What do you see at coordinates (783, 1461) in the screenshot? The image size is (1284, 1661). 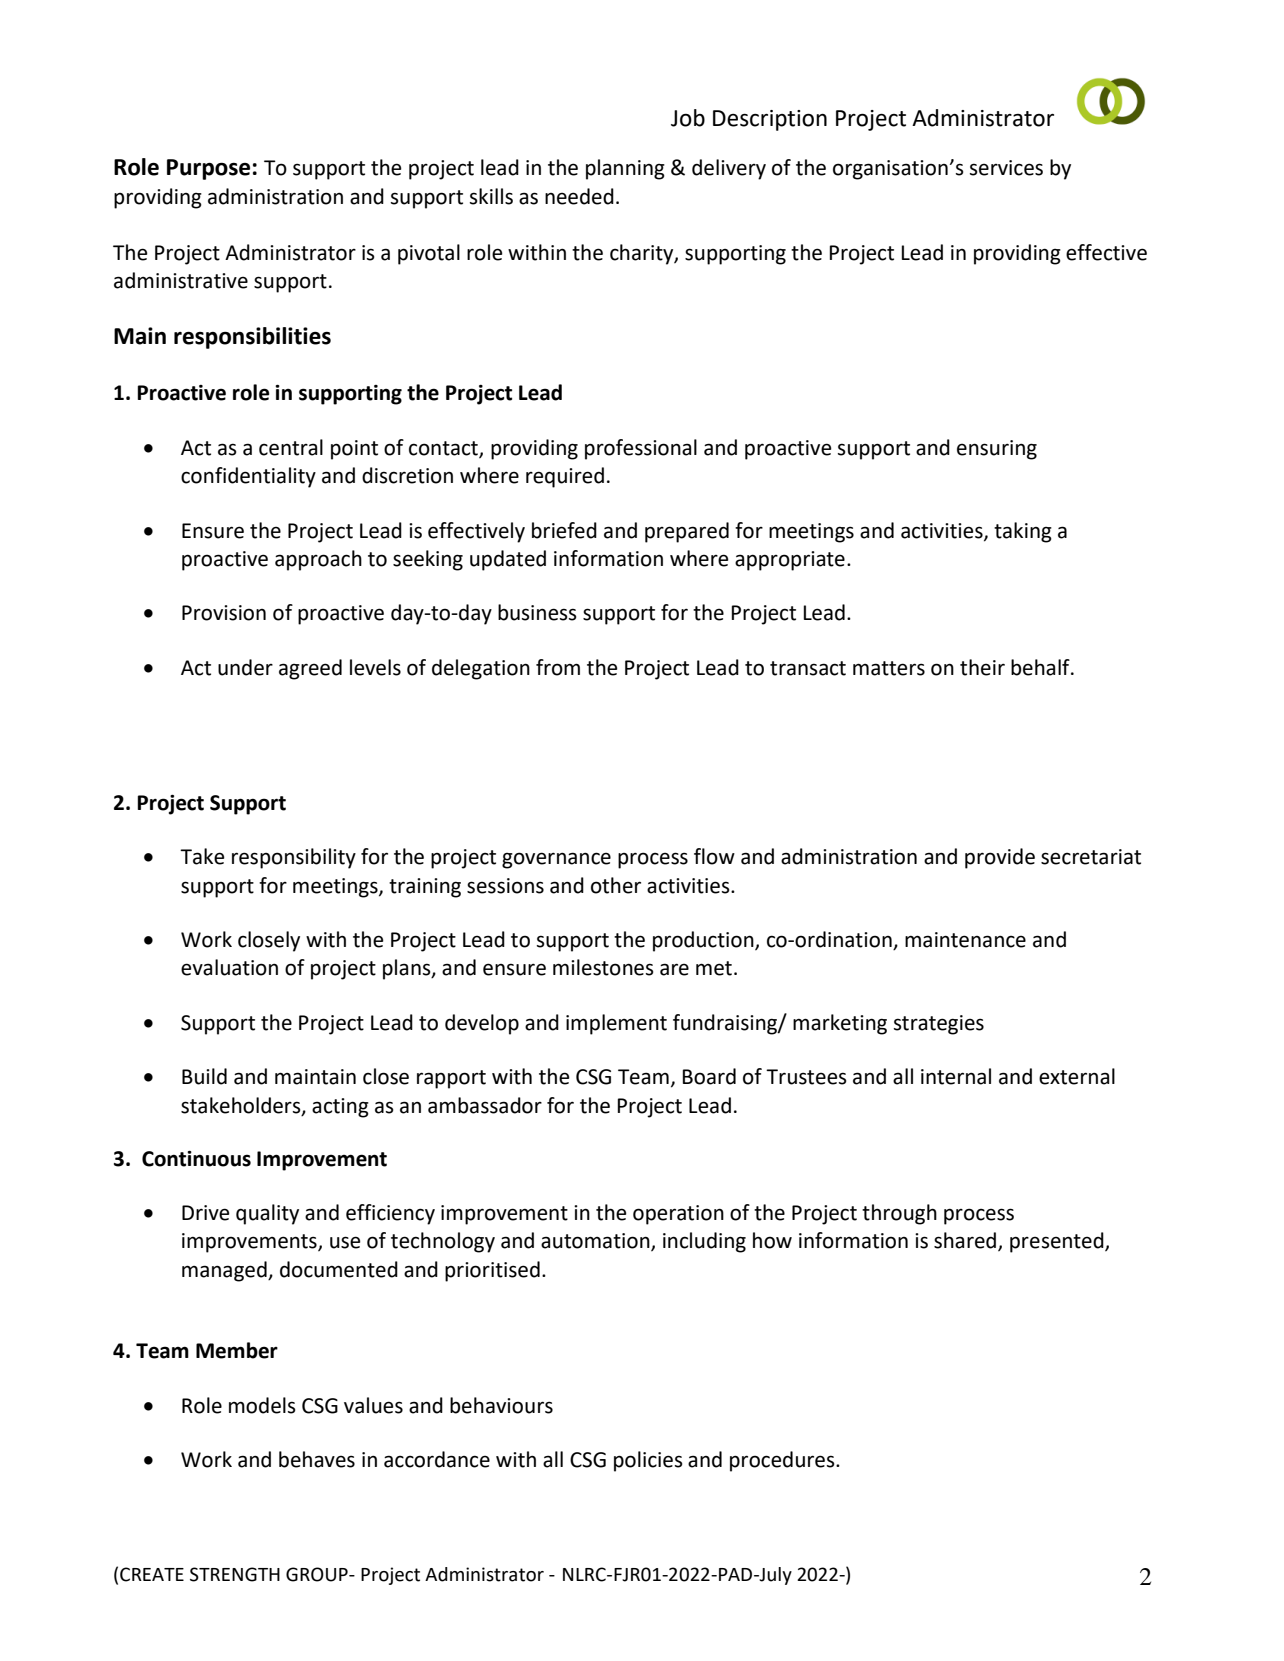 I see `procedures` at bounding box center [783, 1461].
